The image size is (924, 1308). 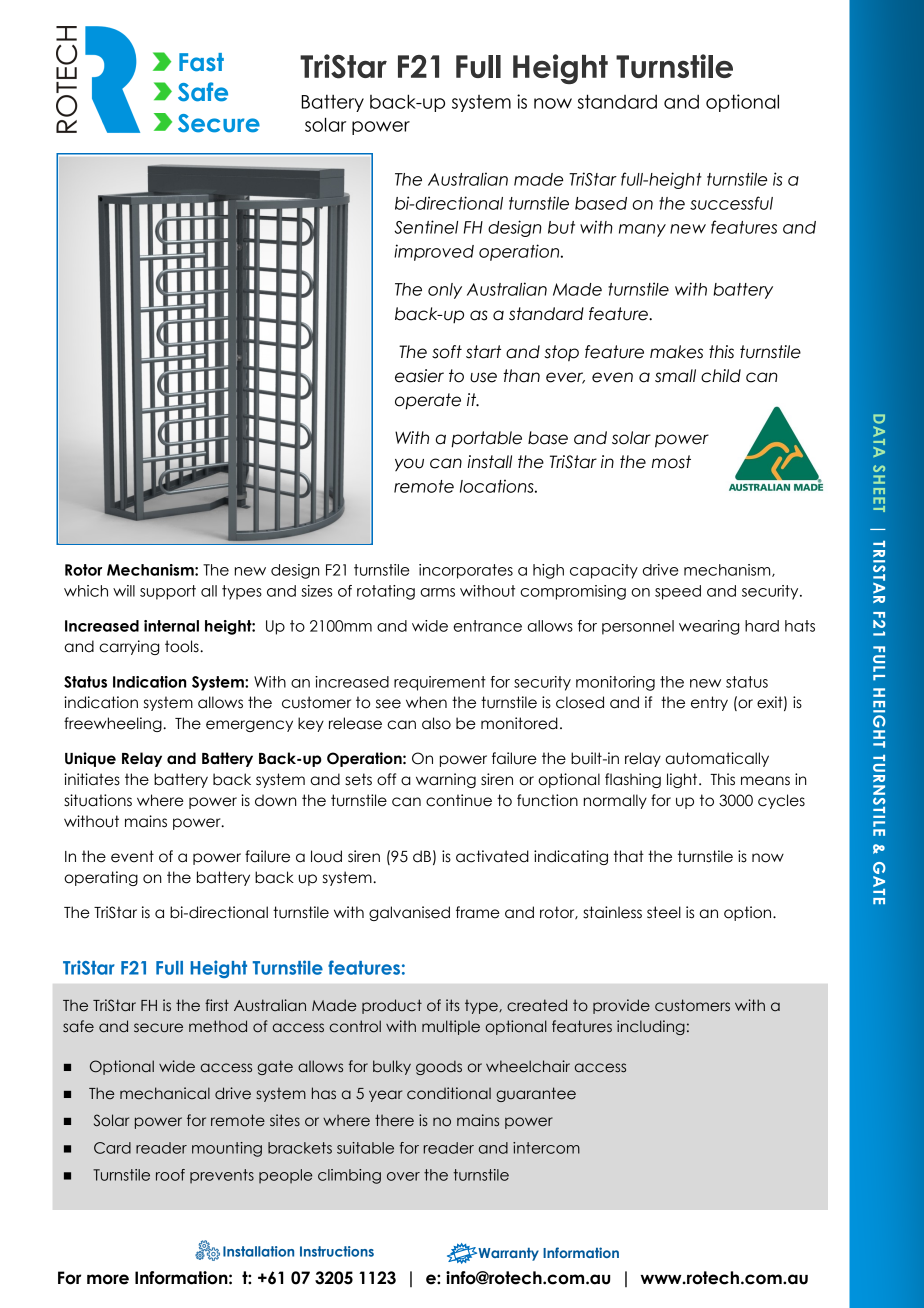 What do you see at coordinates (709, 703) in the page?
I see `entry` at bounding box center [709, 703].
